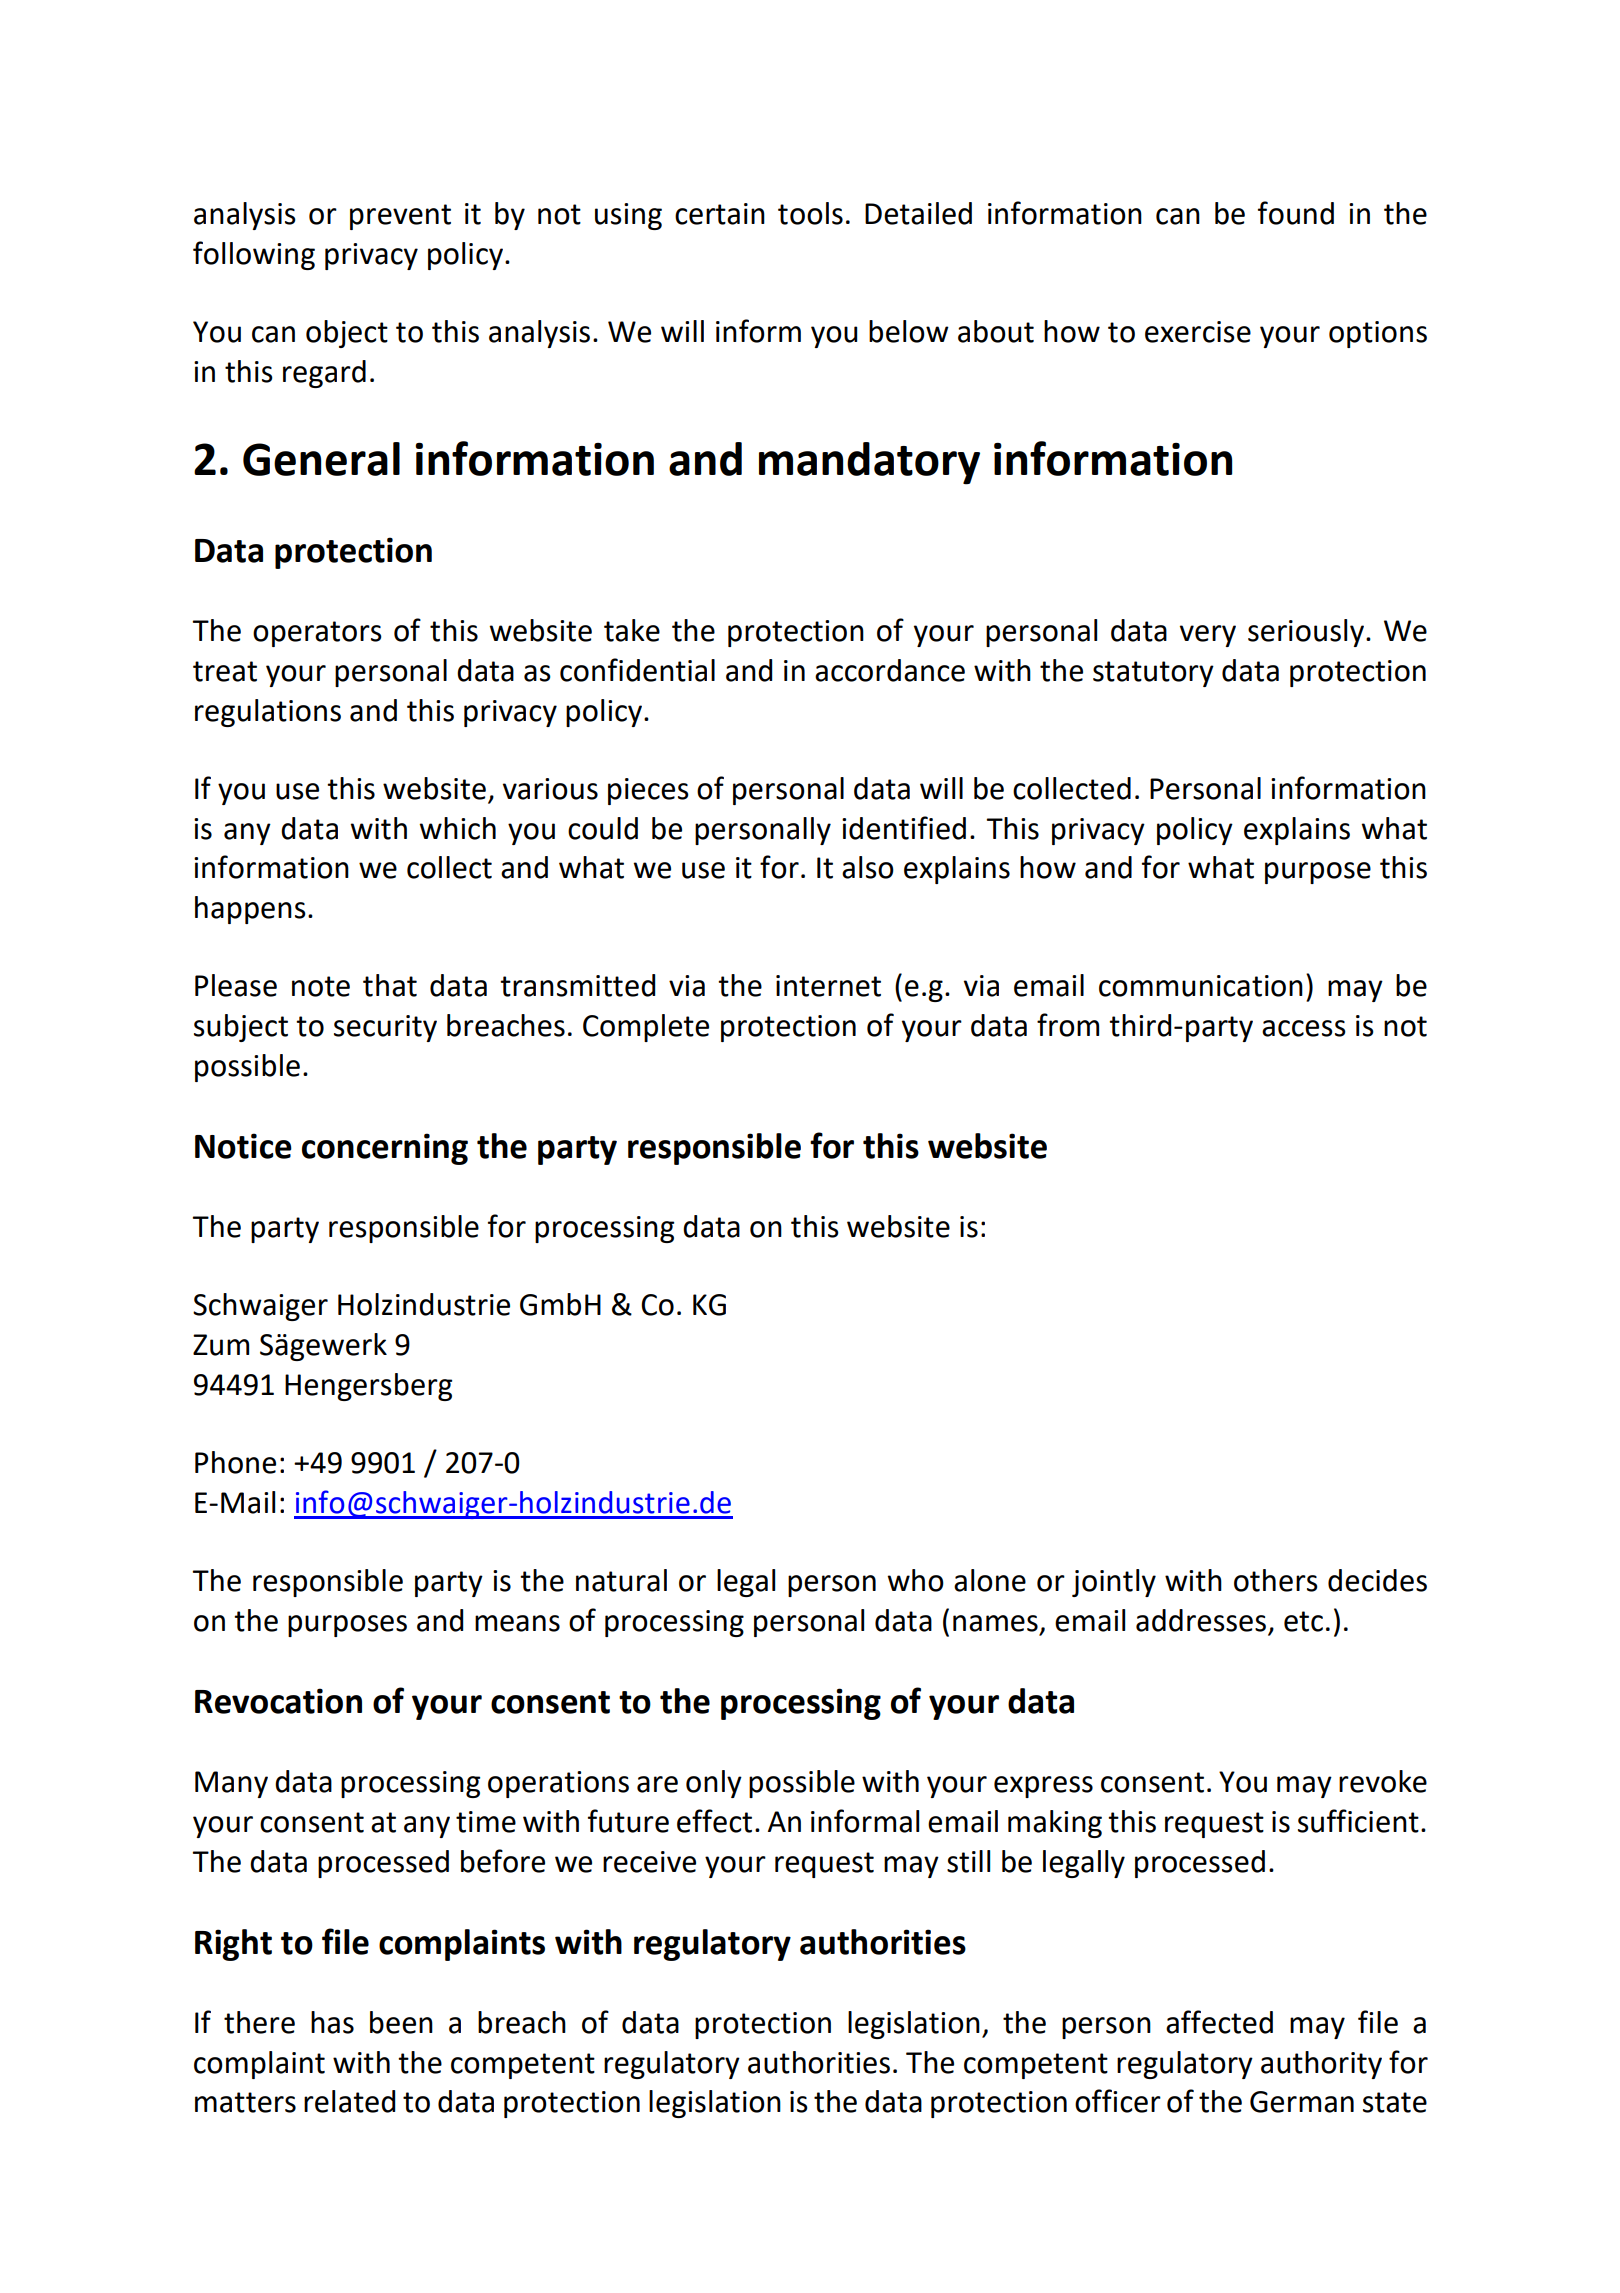 The width and height of the page is (1620, 2293). Describe the element at coordinates (915, 1580) in the page. I see `who` at that location.
